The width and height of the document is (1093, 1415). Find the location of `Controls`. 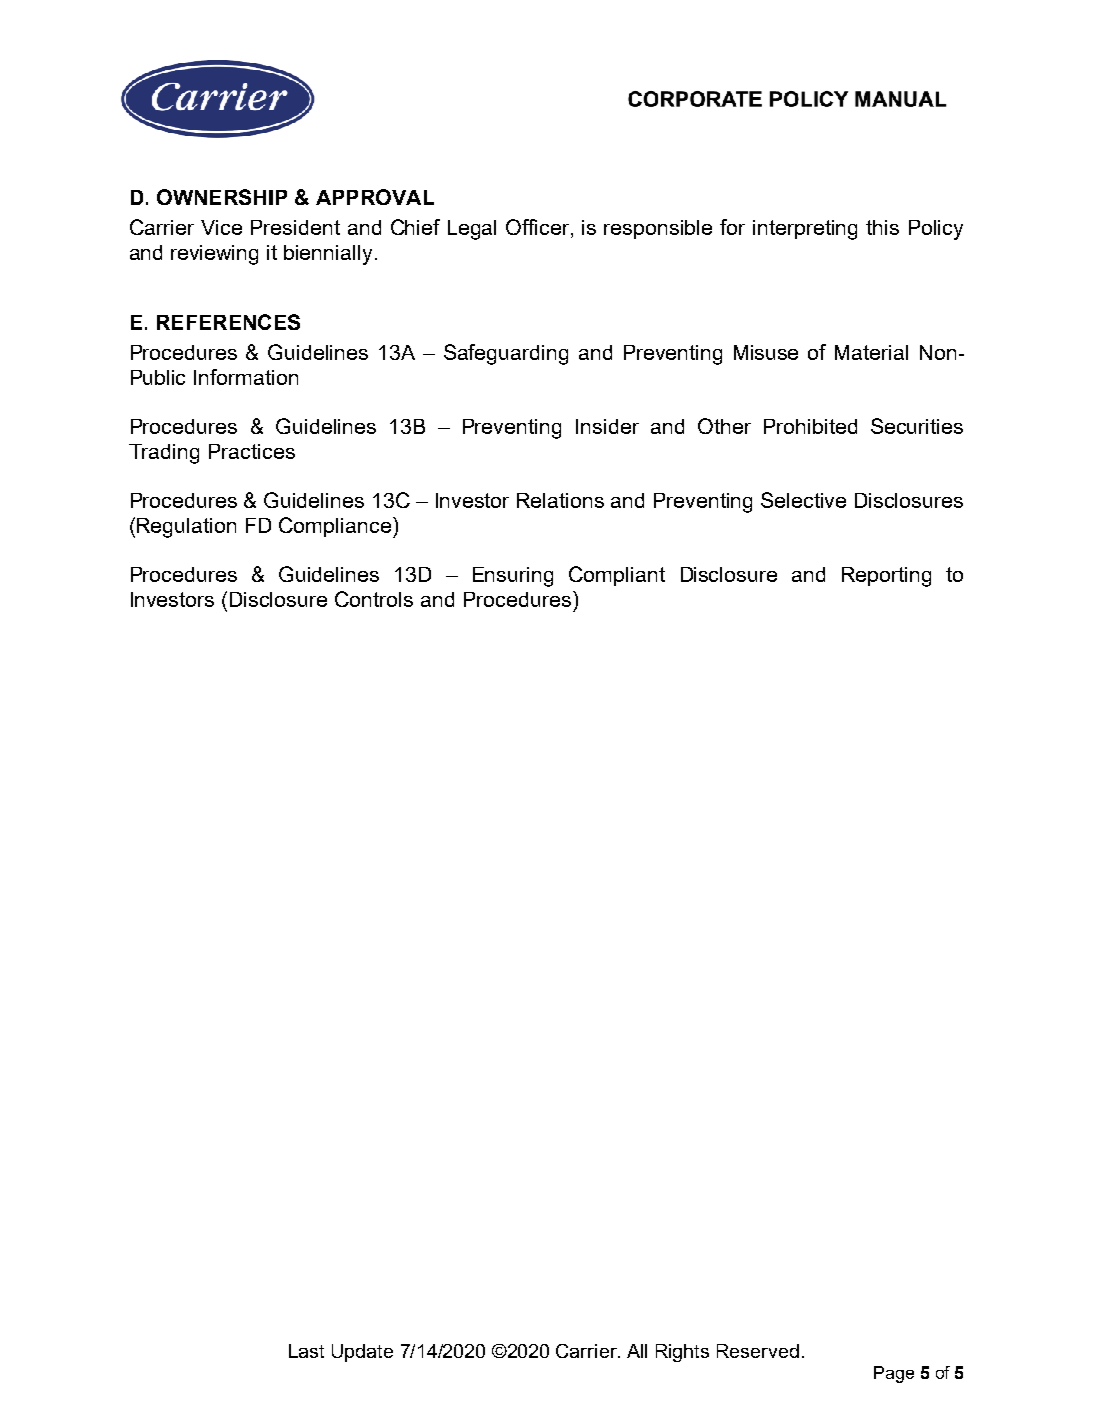

Controls is located at coordinates (374, 599).
